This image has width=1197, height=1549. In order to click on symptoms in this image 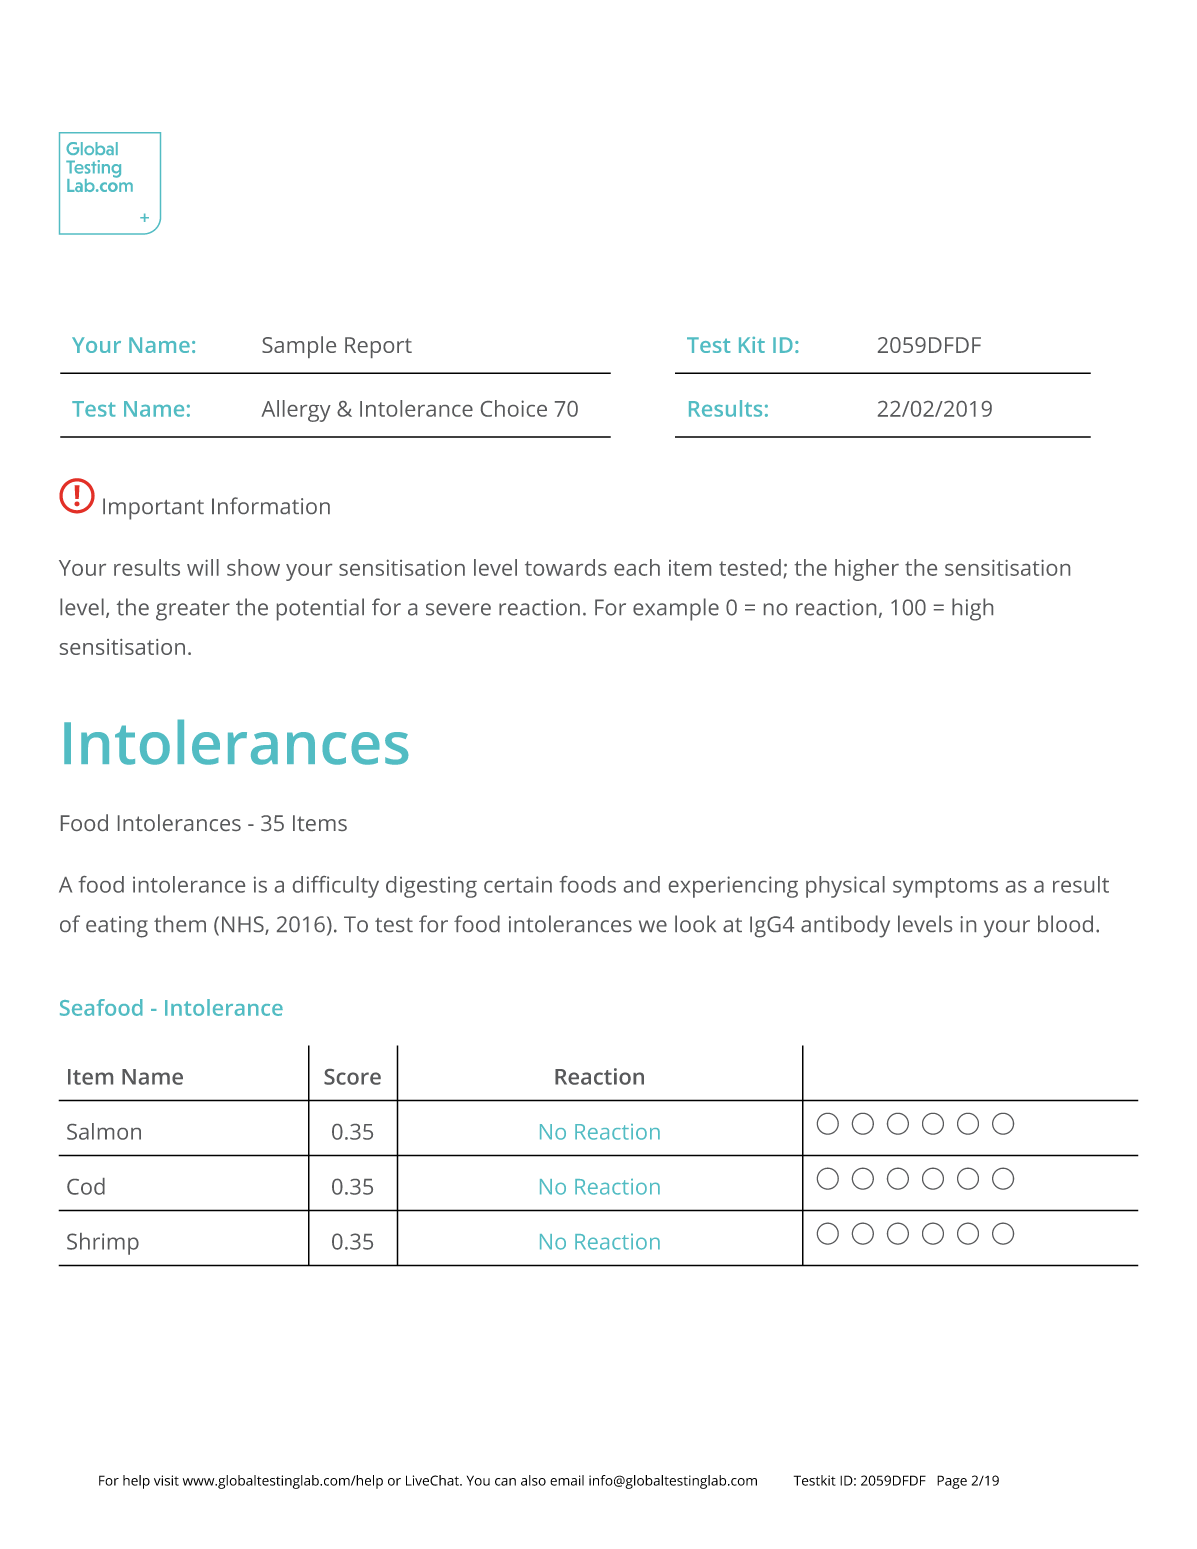, I will do `click(945, 888)`.
